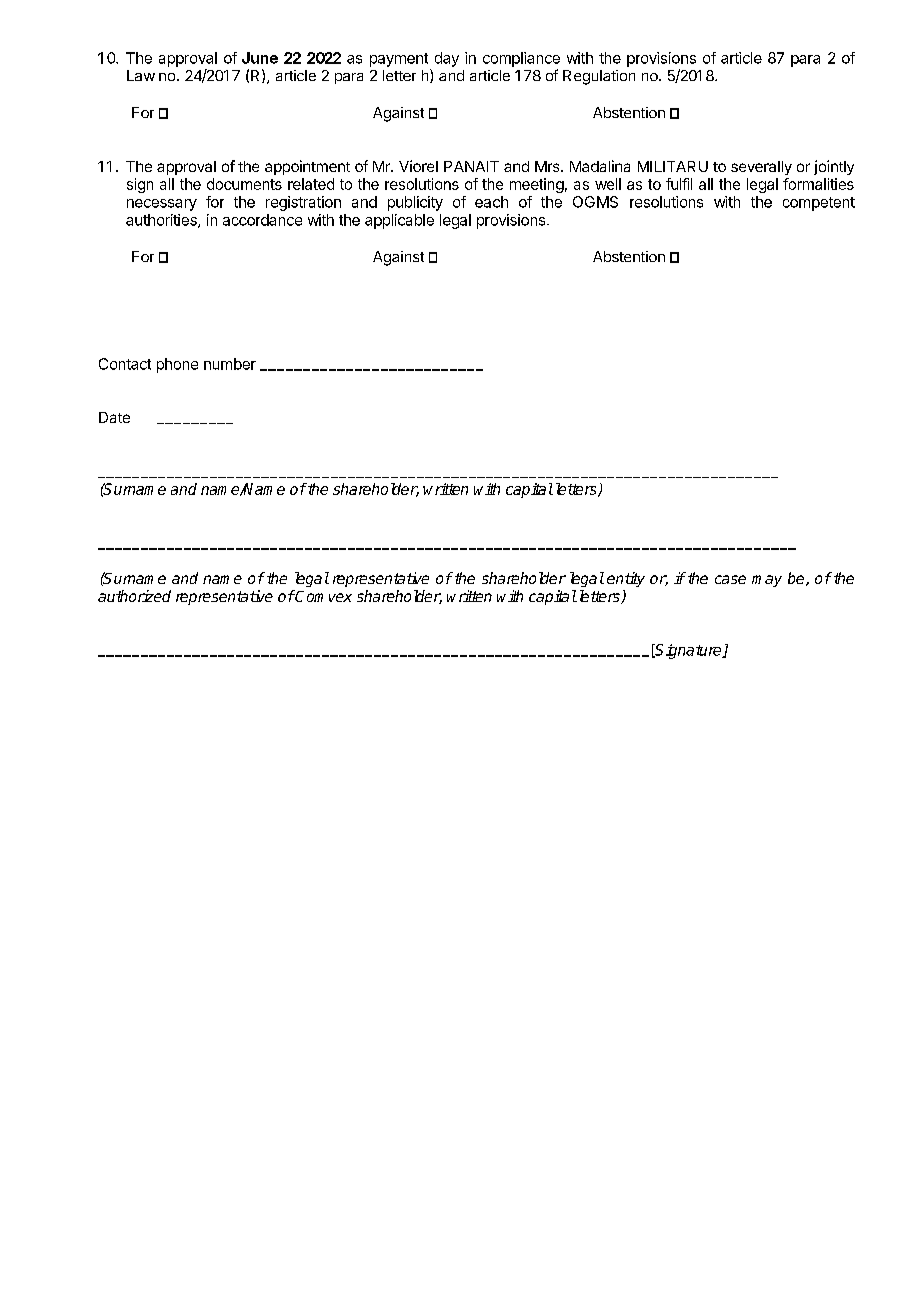  Describe the element at coordinates (730, 579) in the page. I see `case` at that location.
